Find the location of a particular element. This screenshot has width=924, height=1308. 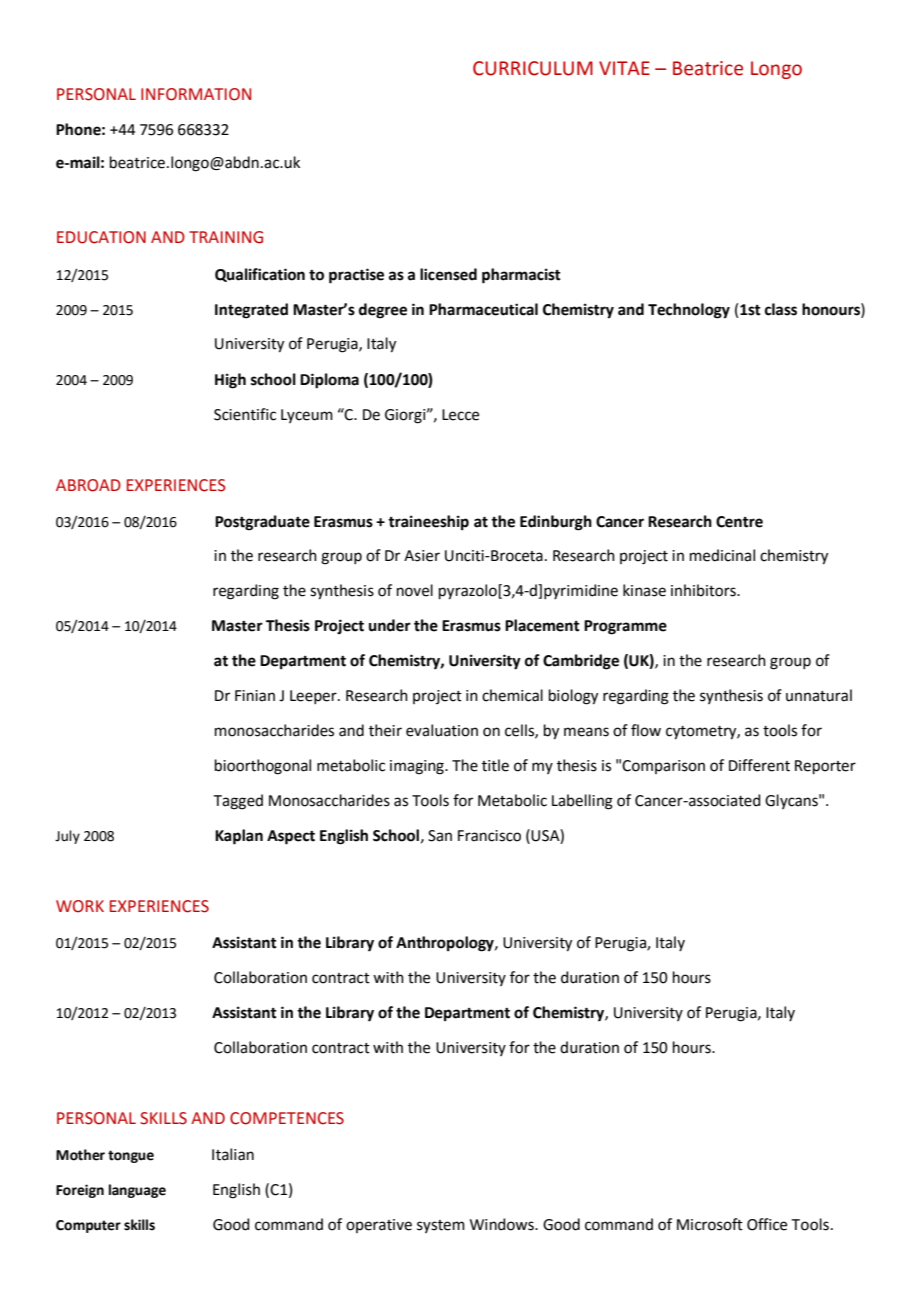

under is located at coordinates (390, 625).
